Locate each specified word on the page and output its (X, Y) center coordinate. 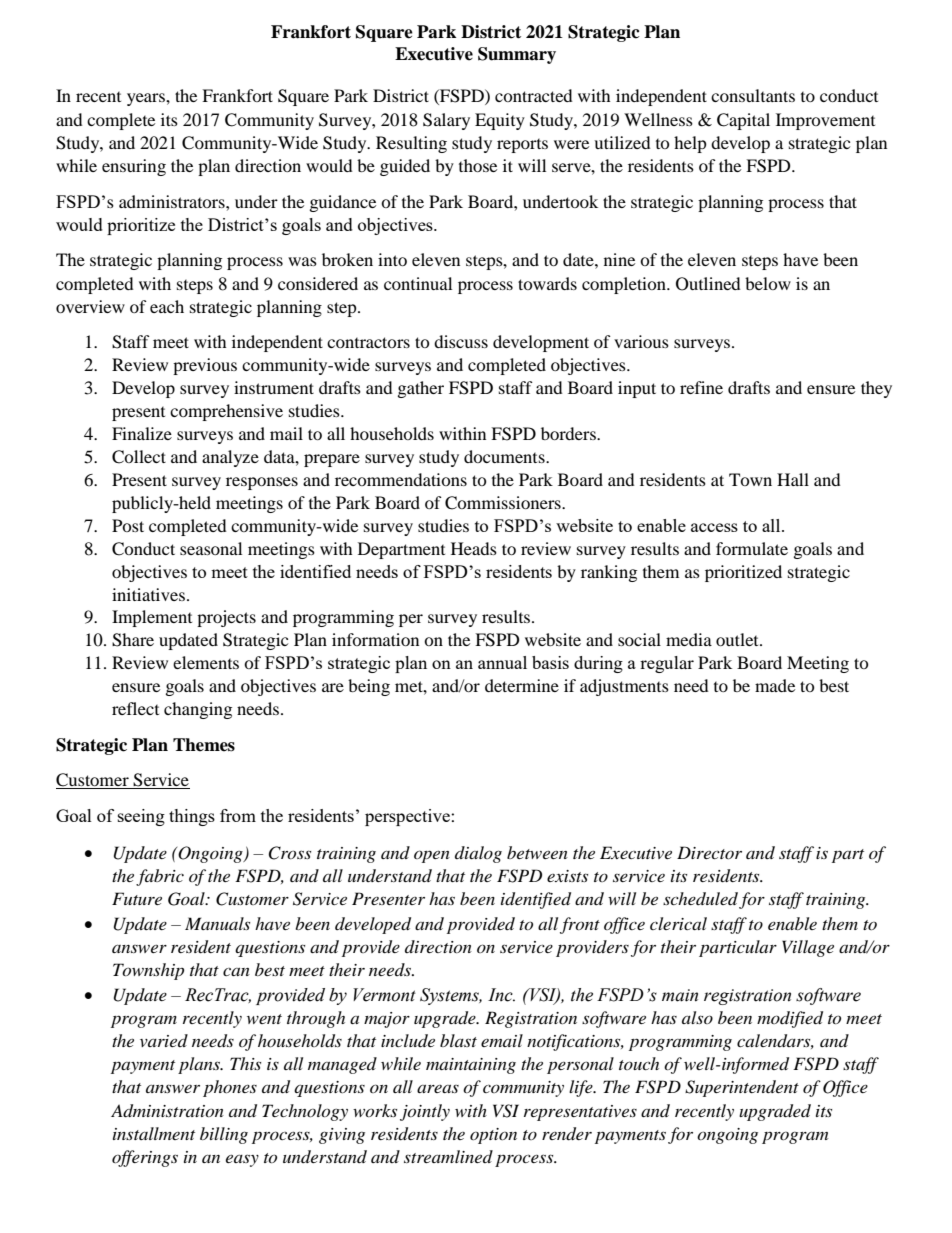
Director (709, 852)
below (768, 283)
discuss (461, 341)
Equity (500, 121)
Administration (167, 1111)
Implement (152, 618)
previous (205, 366)
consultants (753, 95)
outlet (738, 639)
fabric (160, 877)
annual (502, 662)
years (147, 99)
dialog (478, 854)
